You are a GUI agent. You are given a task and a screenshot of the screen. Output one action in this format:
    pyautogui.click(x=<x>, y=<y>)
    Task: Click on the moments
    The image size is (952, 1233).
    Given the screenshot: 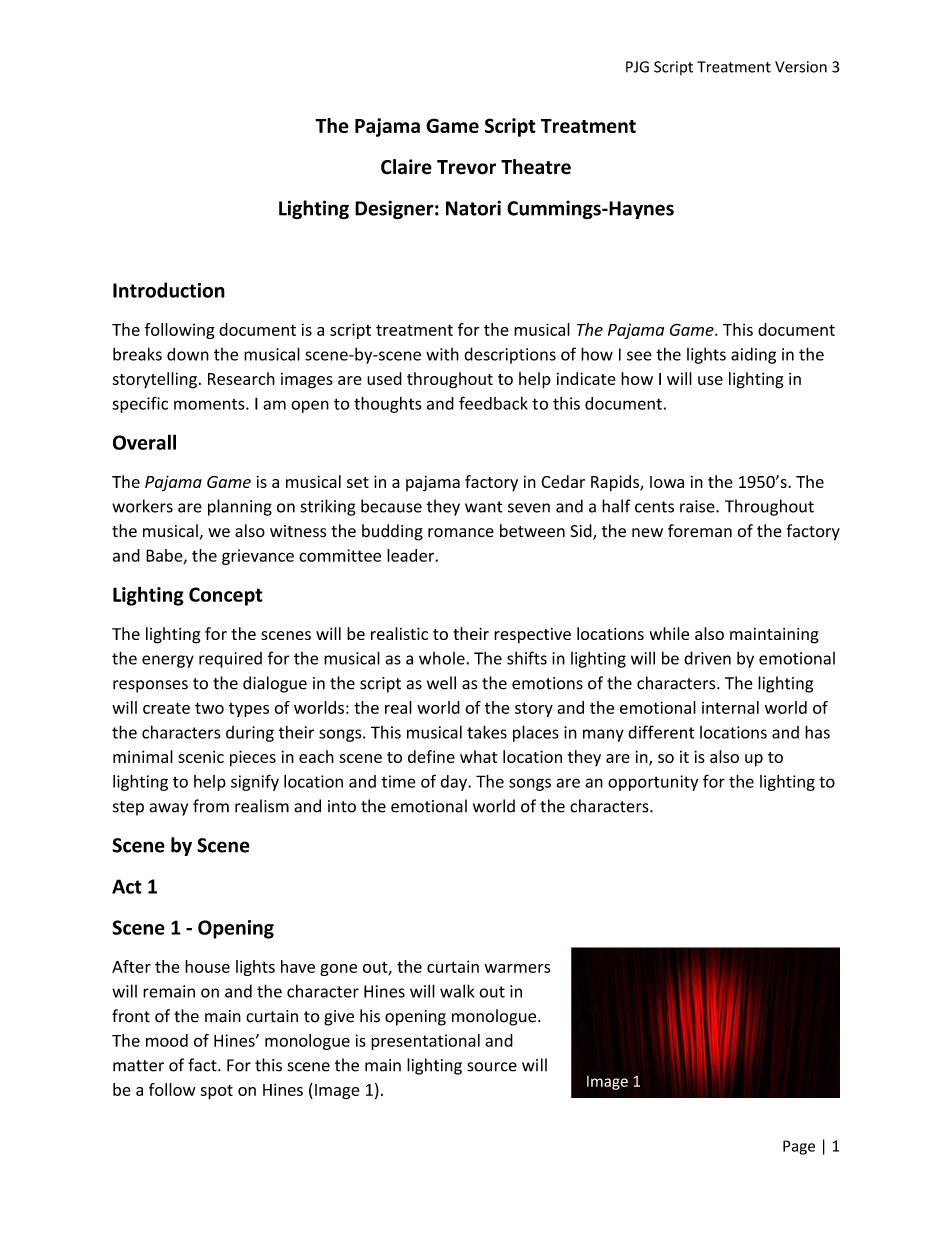 What is the action you would take?
    pyautogui.click(x=210, y=404)
